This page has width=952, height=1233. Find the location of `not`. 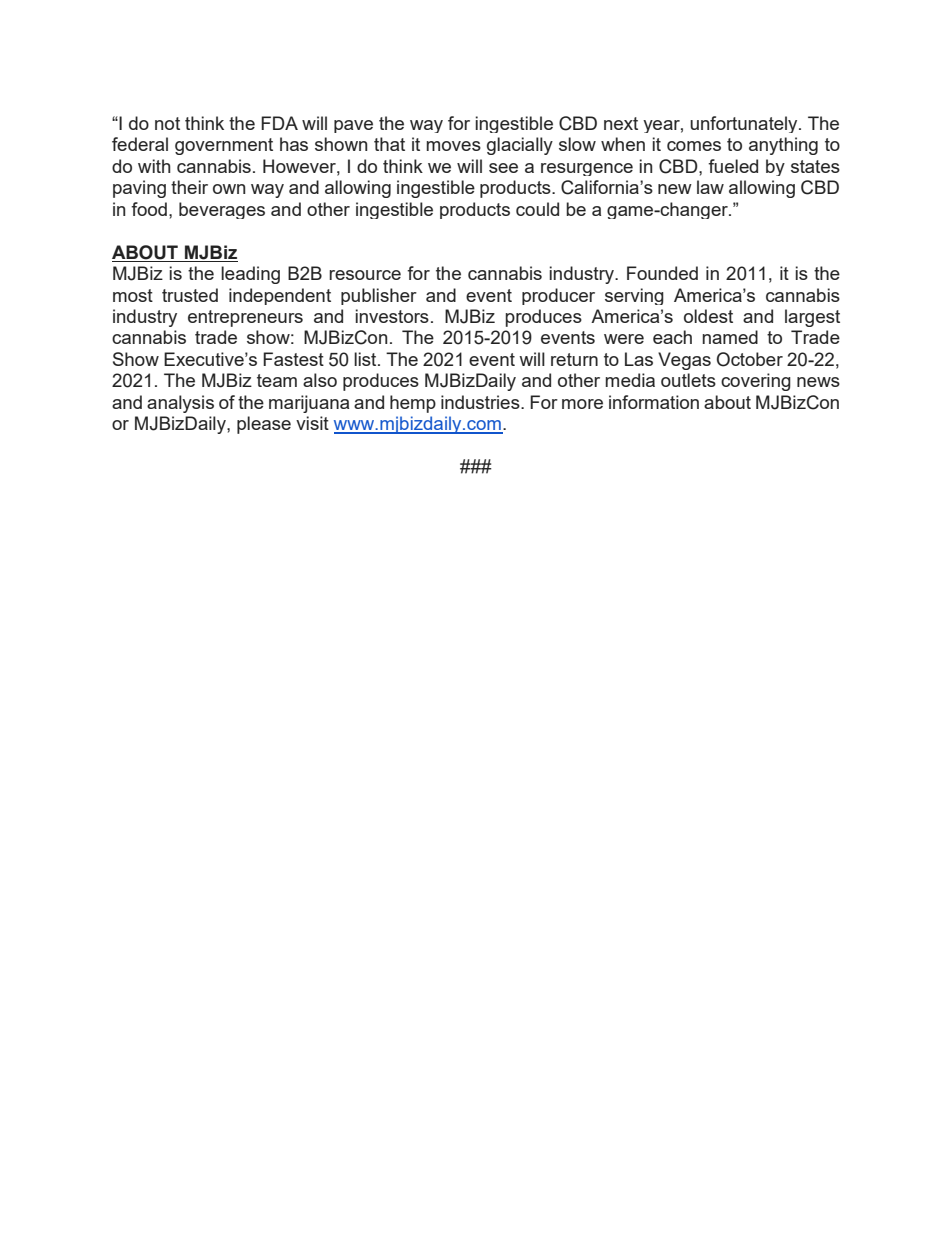

not is located at coordinates (167, 123).
